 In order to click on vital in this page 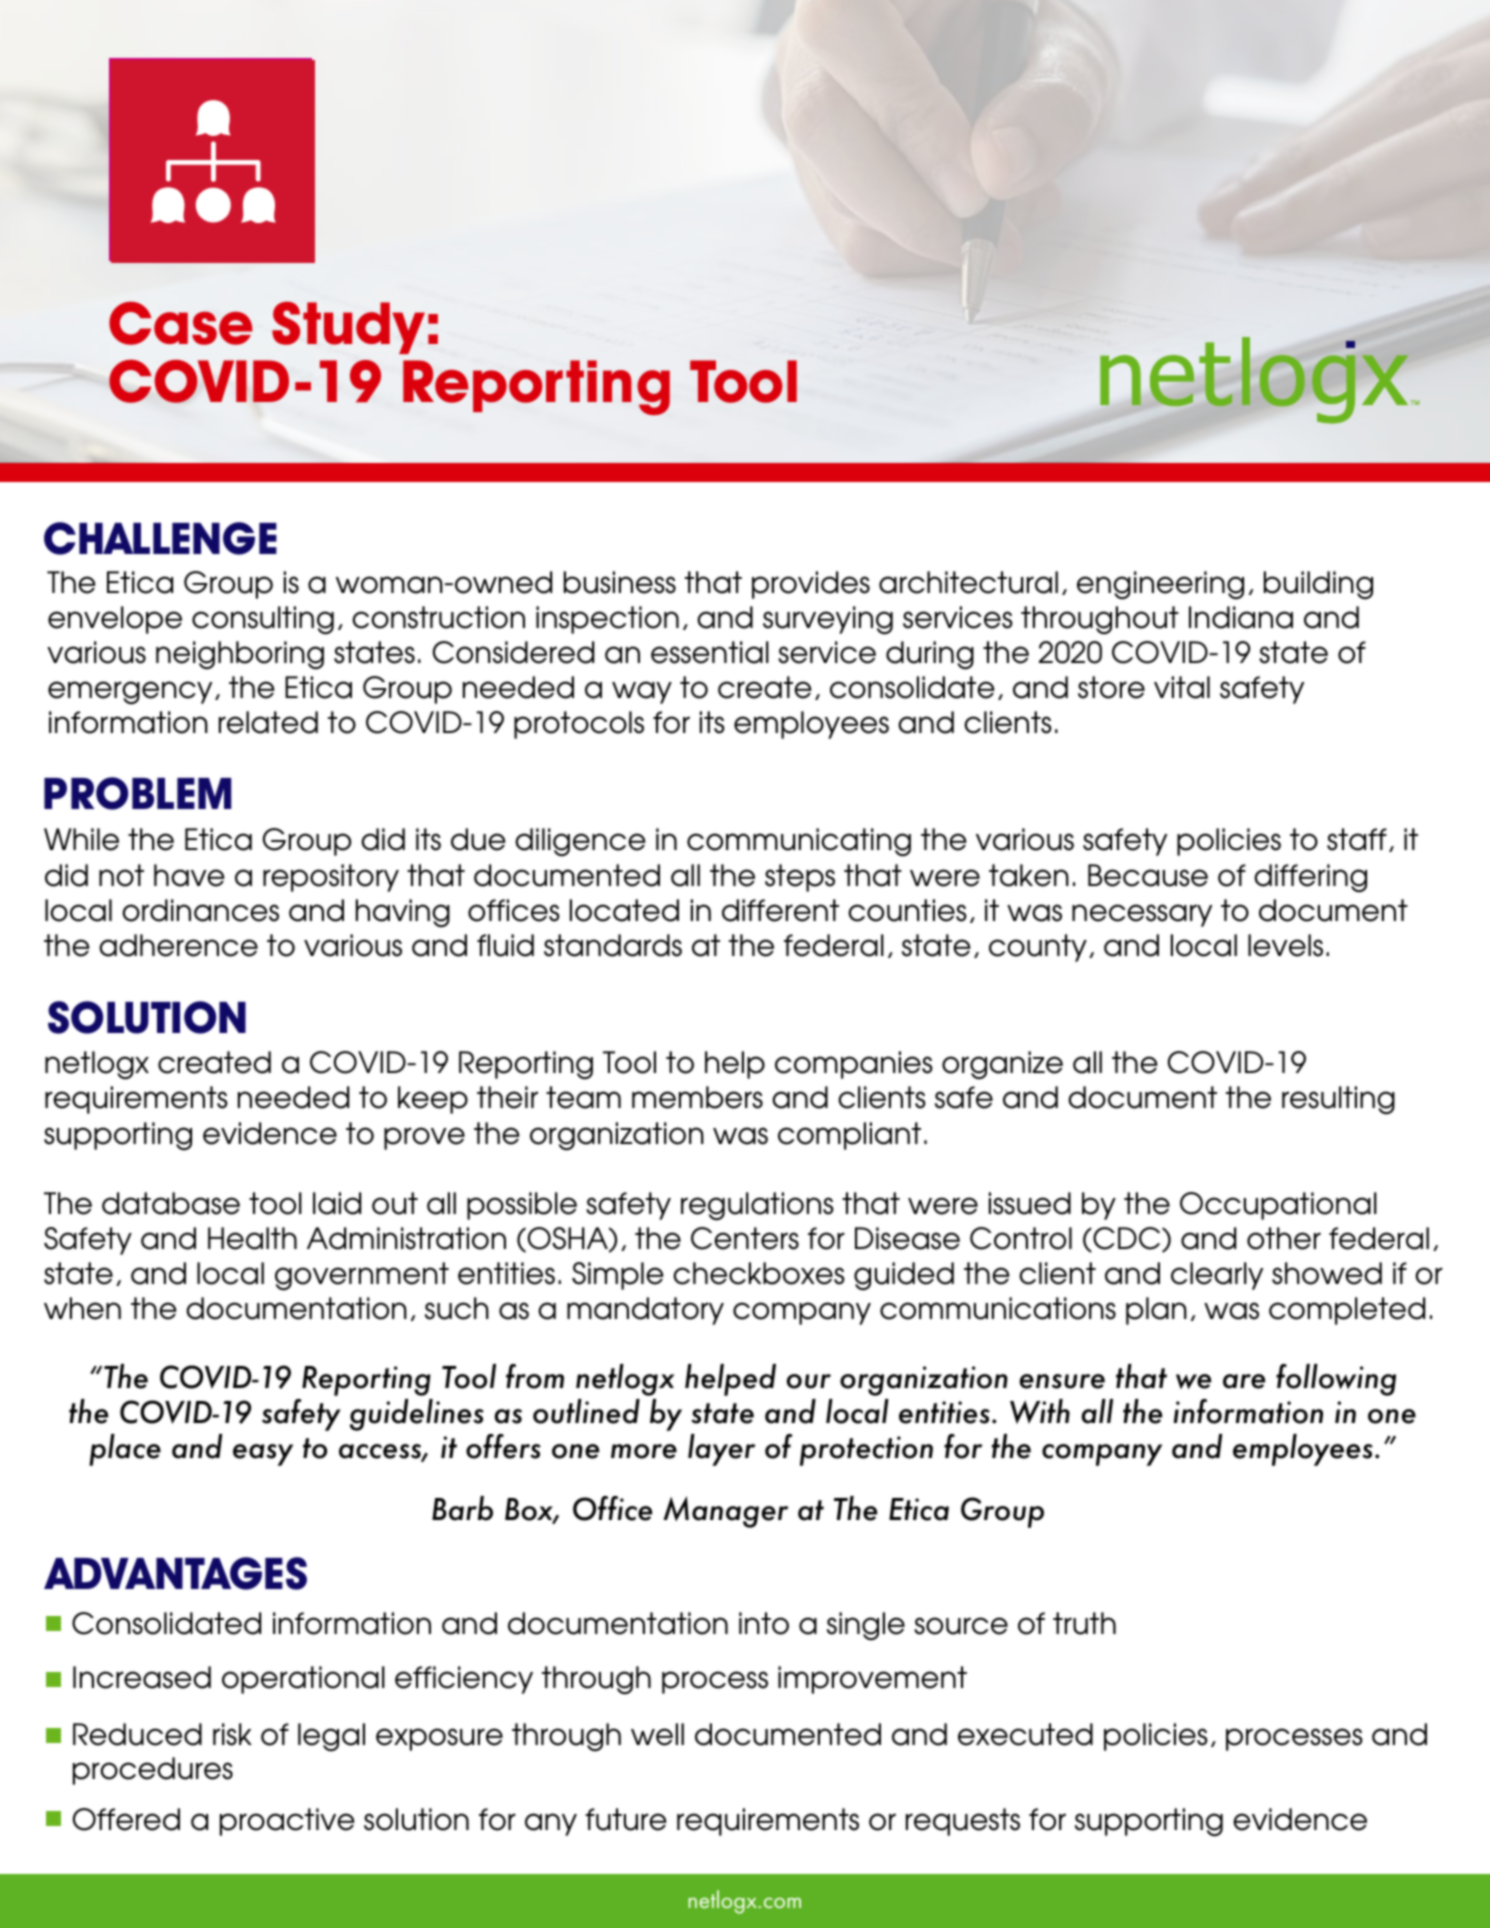, I will do `click(1182, 687)`.
